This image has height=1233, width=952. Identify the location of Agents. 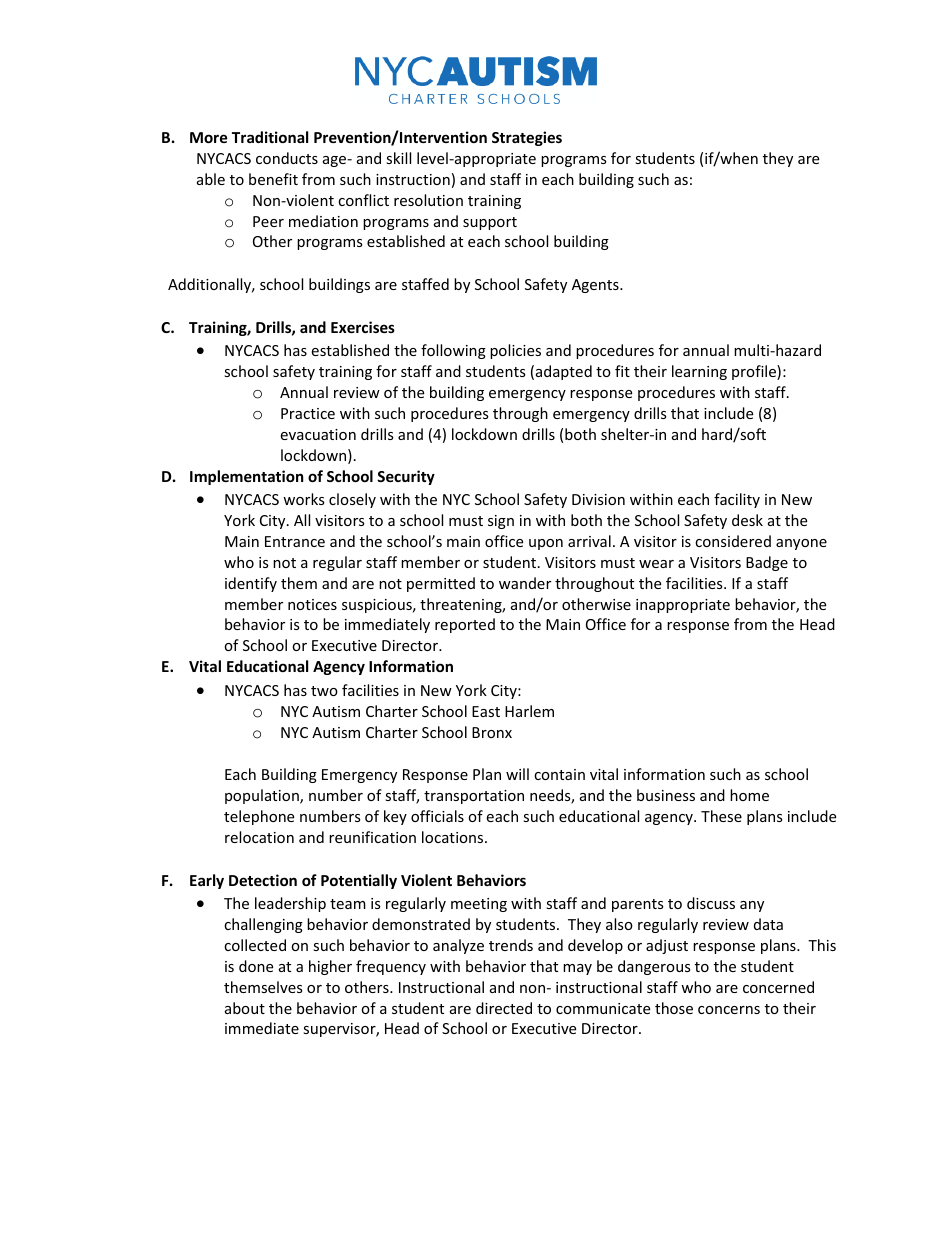
(596, 286).
